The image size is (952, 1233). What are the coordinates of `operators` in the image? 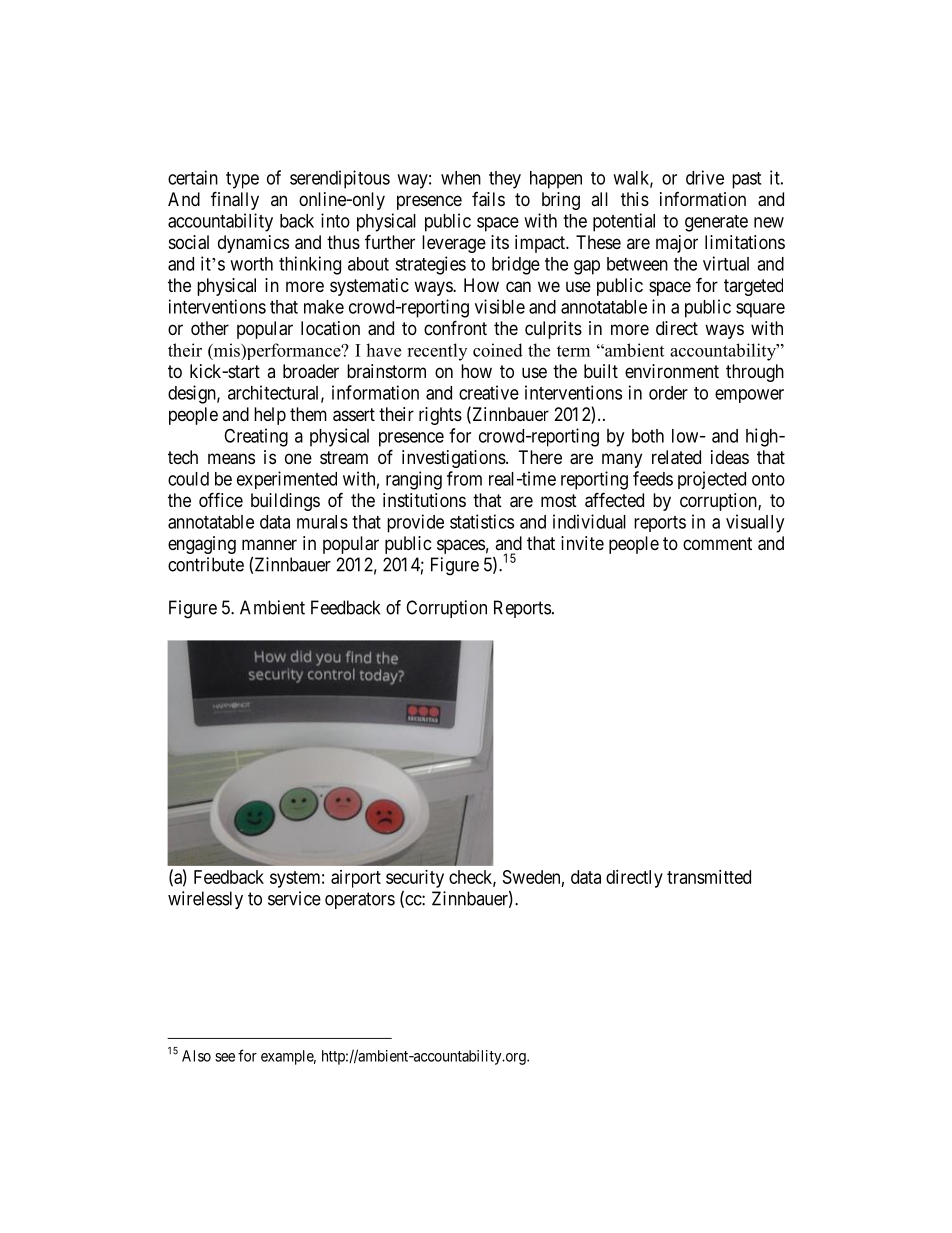 It's located at (360, 900).
